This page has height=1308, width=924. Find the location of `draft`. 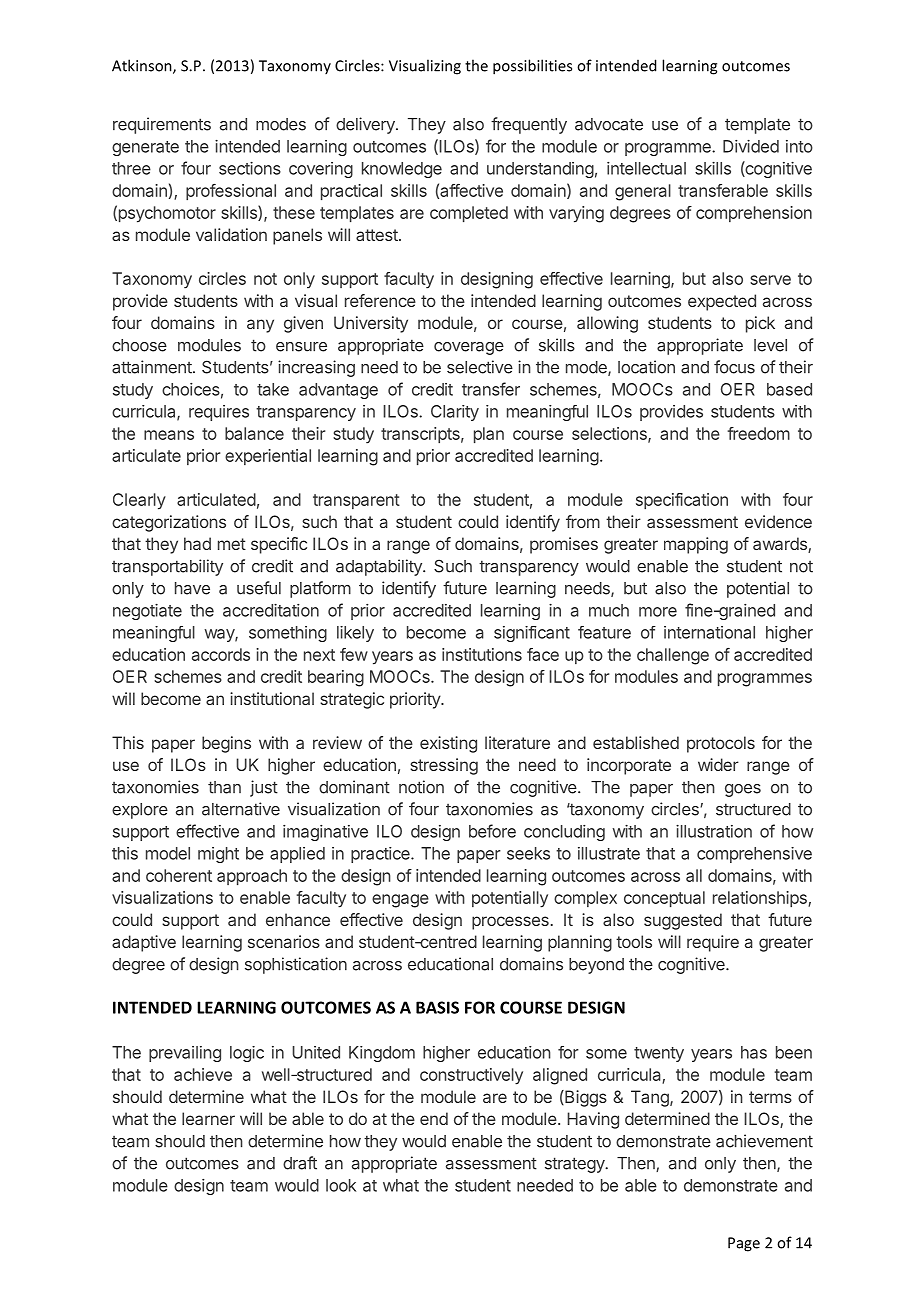

draft is located at coordinates (300, 1163).
